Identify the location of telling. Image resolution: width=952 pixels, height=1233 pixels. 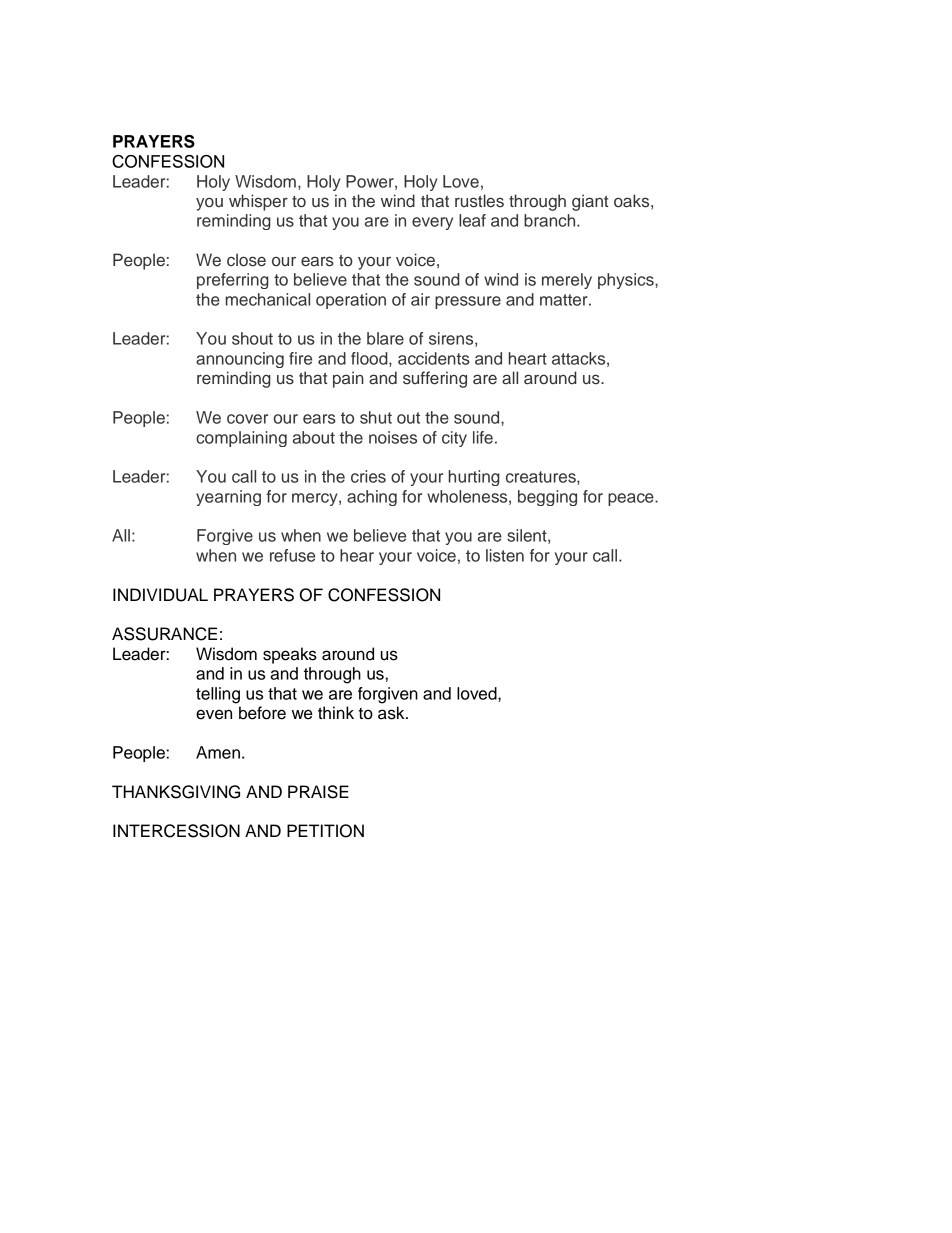
(218, 695).
